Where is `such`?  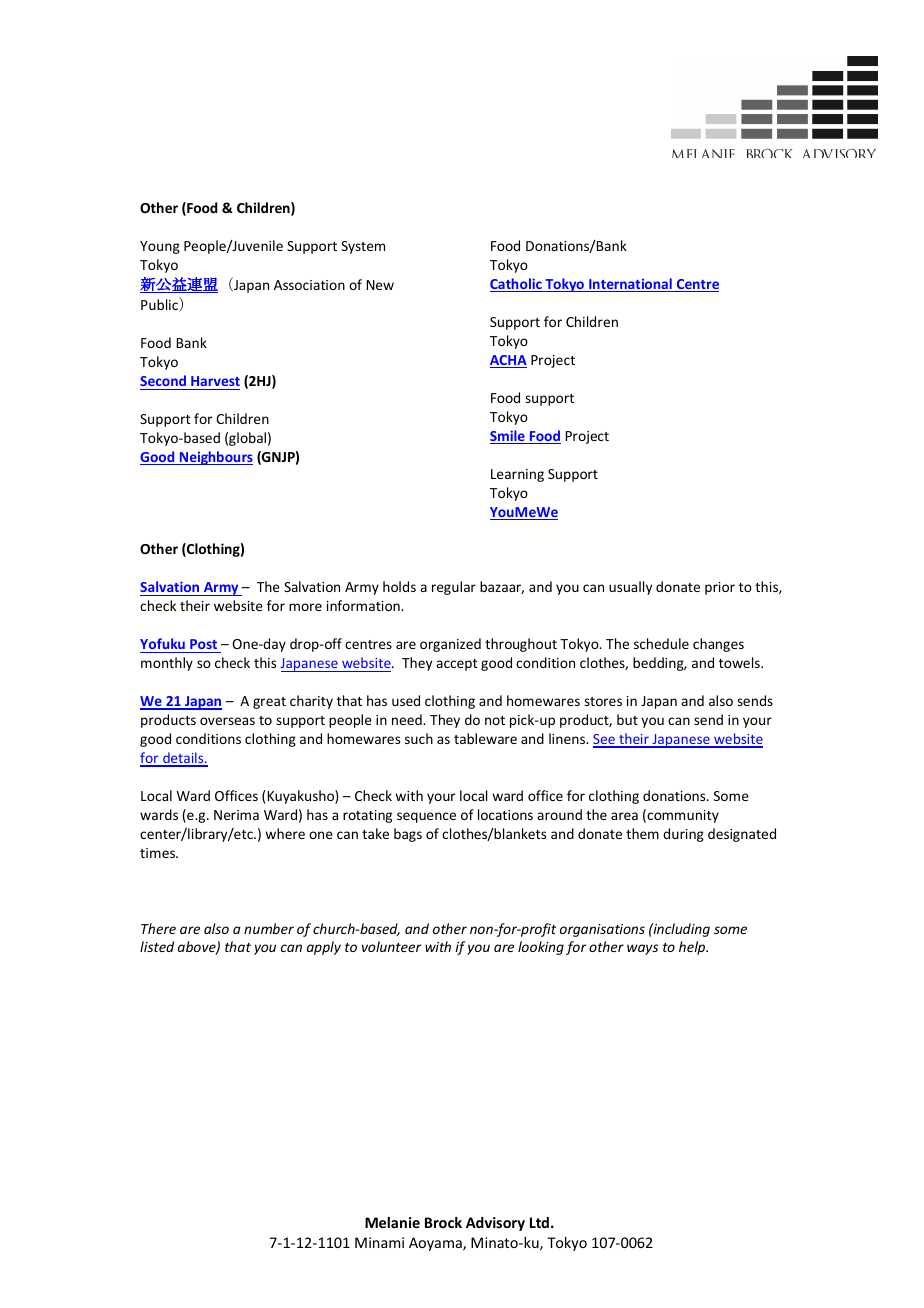 such is located at coordinates (419, 738).
